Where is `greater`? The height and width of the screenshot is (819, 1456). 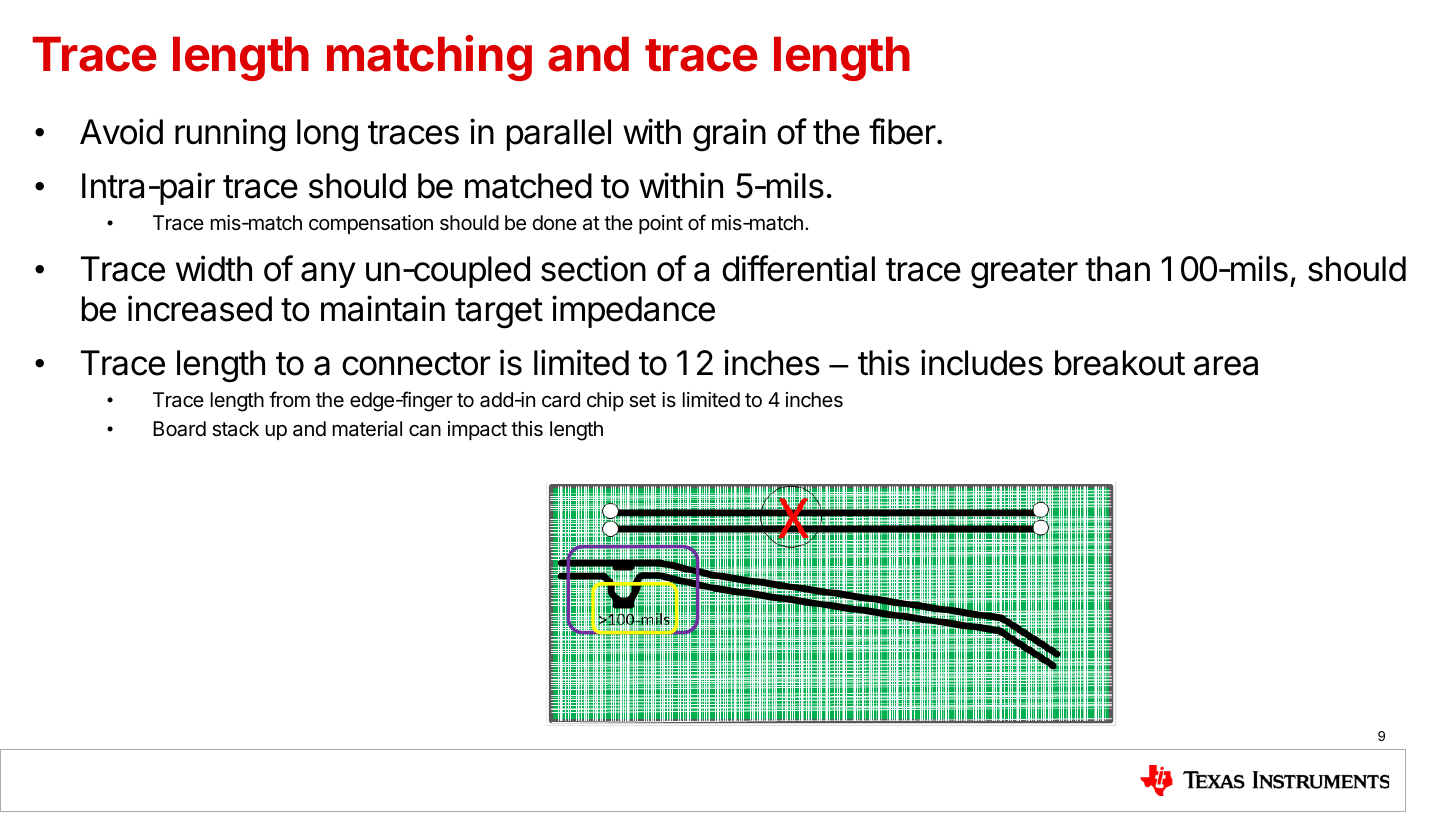 greater is located at coordinates (1024, 273).
